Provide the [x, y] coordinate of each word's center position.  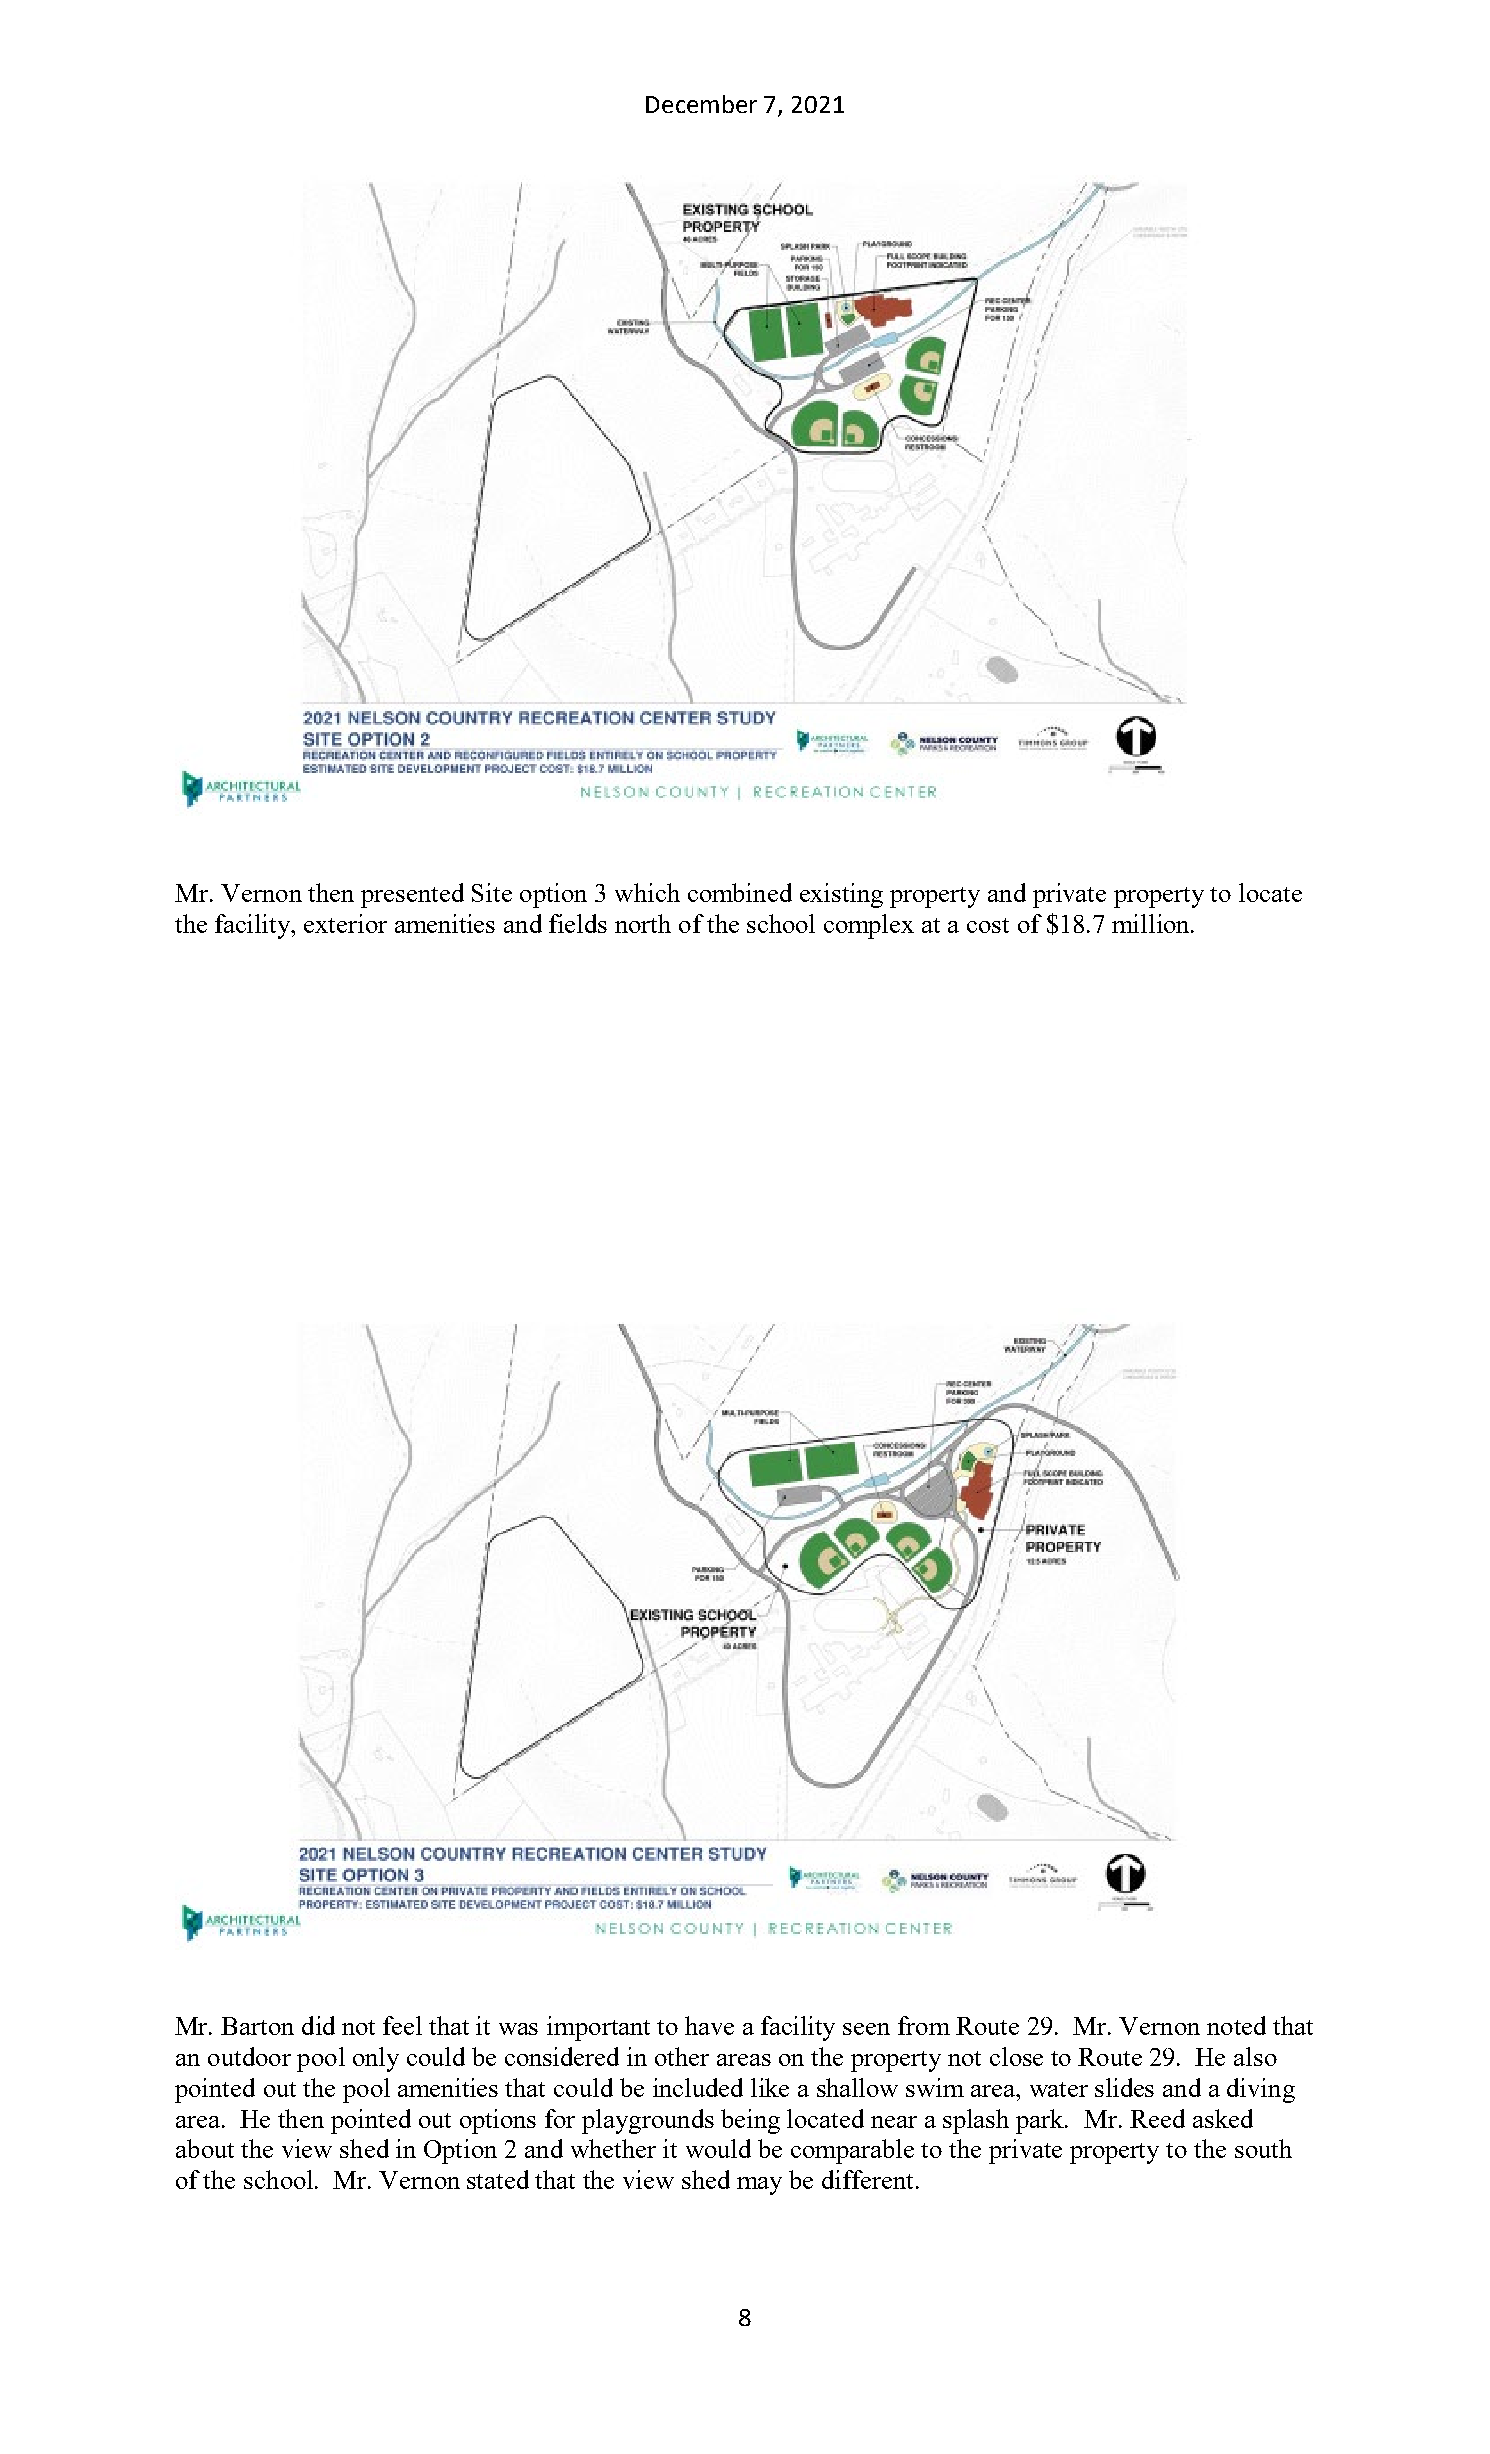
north [643, 923]
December [701, 104]
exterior [345, 923]
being [750, 2121]
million [1152, 923]
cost [988, 925]
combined [740, 892]
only [376, 2059]
